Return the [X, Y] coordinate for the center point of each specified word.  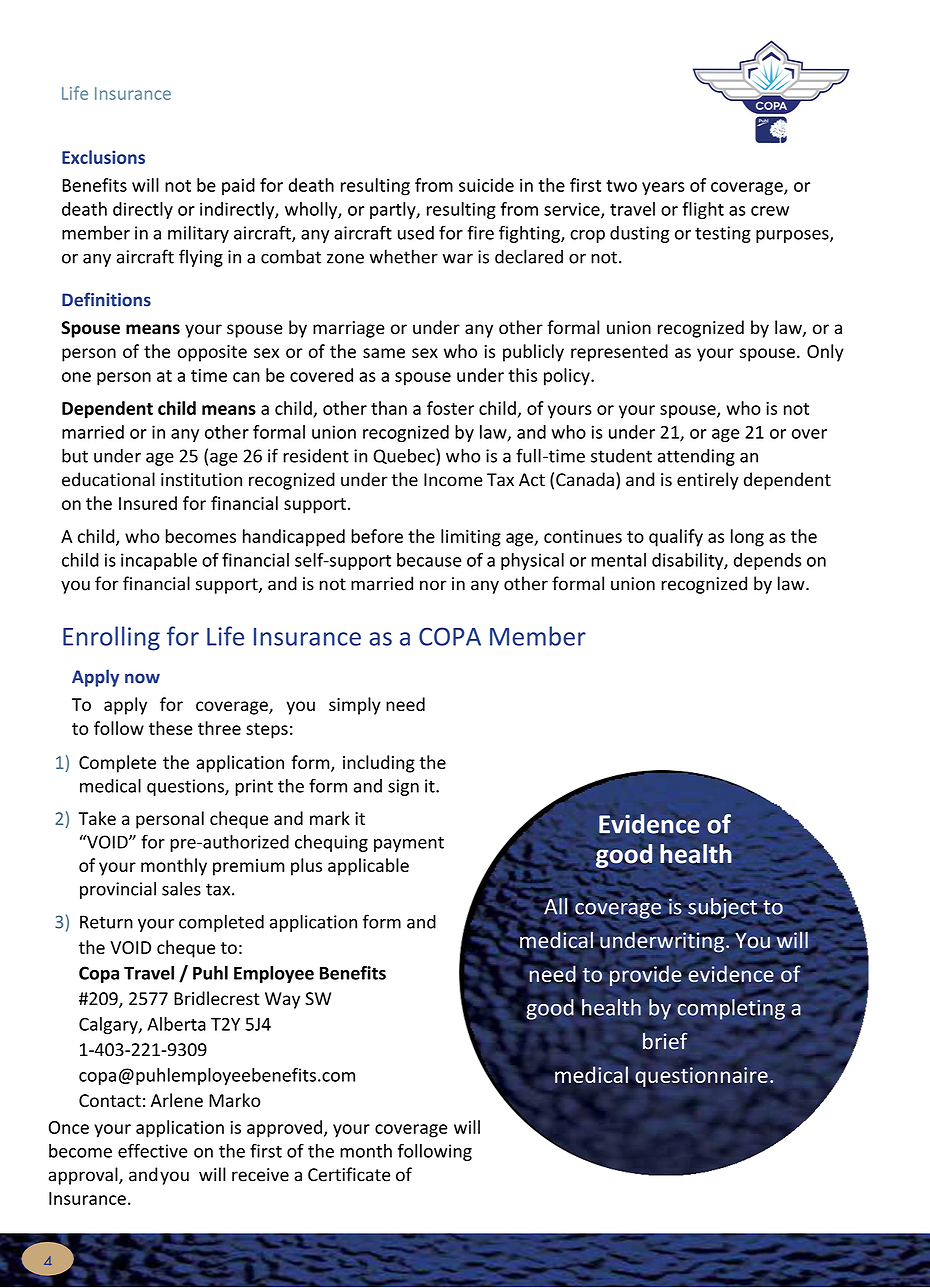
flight [703, 210]
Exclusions [103, 157]
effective [152, 1151]
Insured [148, 503]
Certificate [349, 1174]
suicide [486, 185]
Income [453, 480]
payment [409, 844]
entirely [708, 481]
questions [186, 787]
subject [722, 909]
